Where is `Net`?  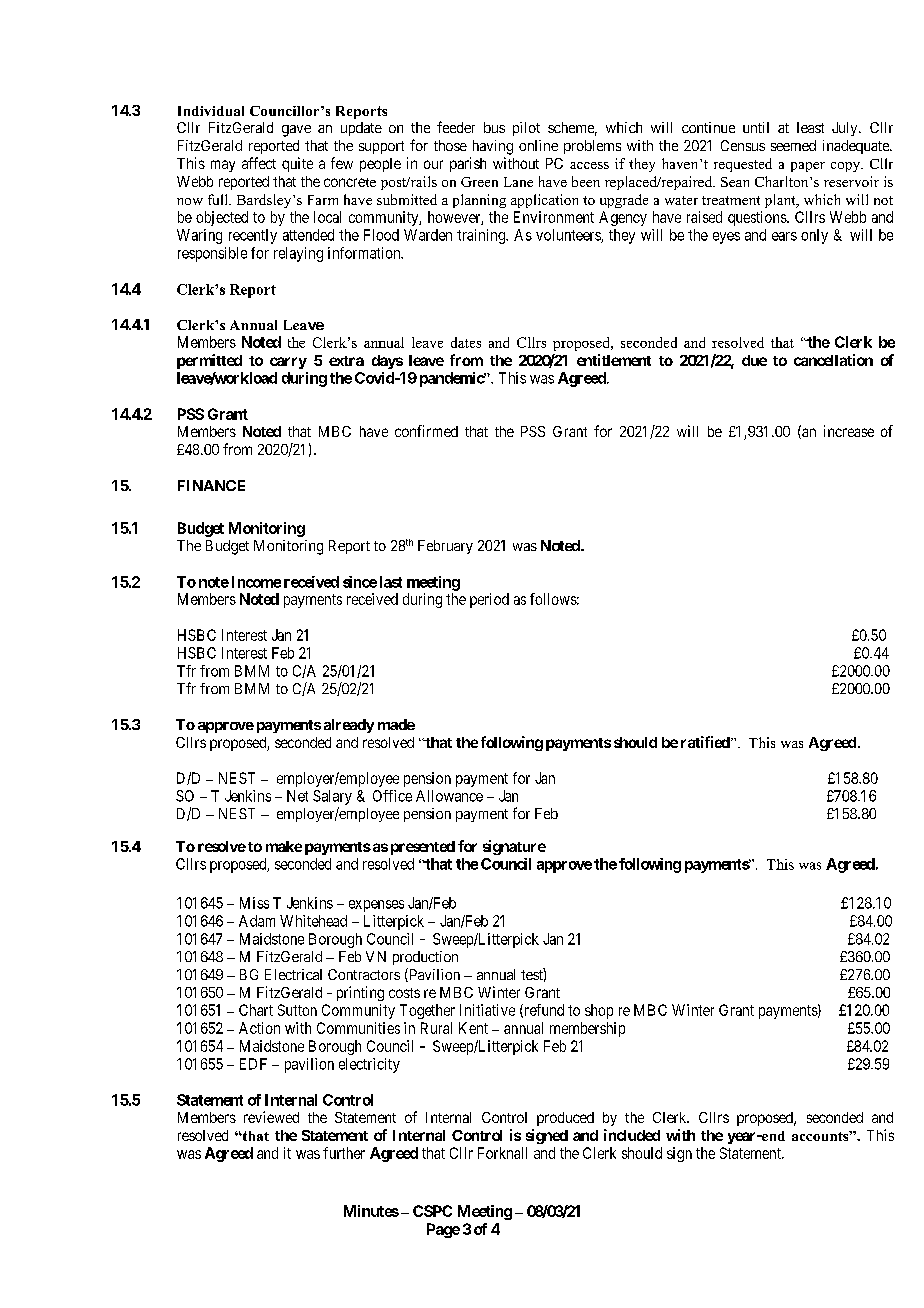 Net is located at coordinates (297, 796).
